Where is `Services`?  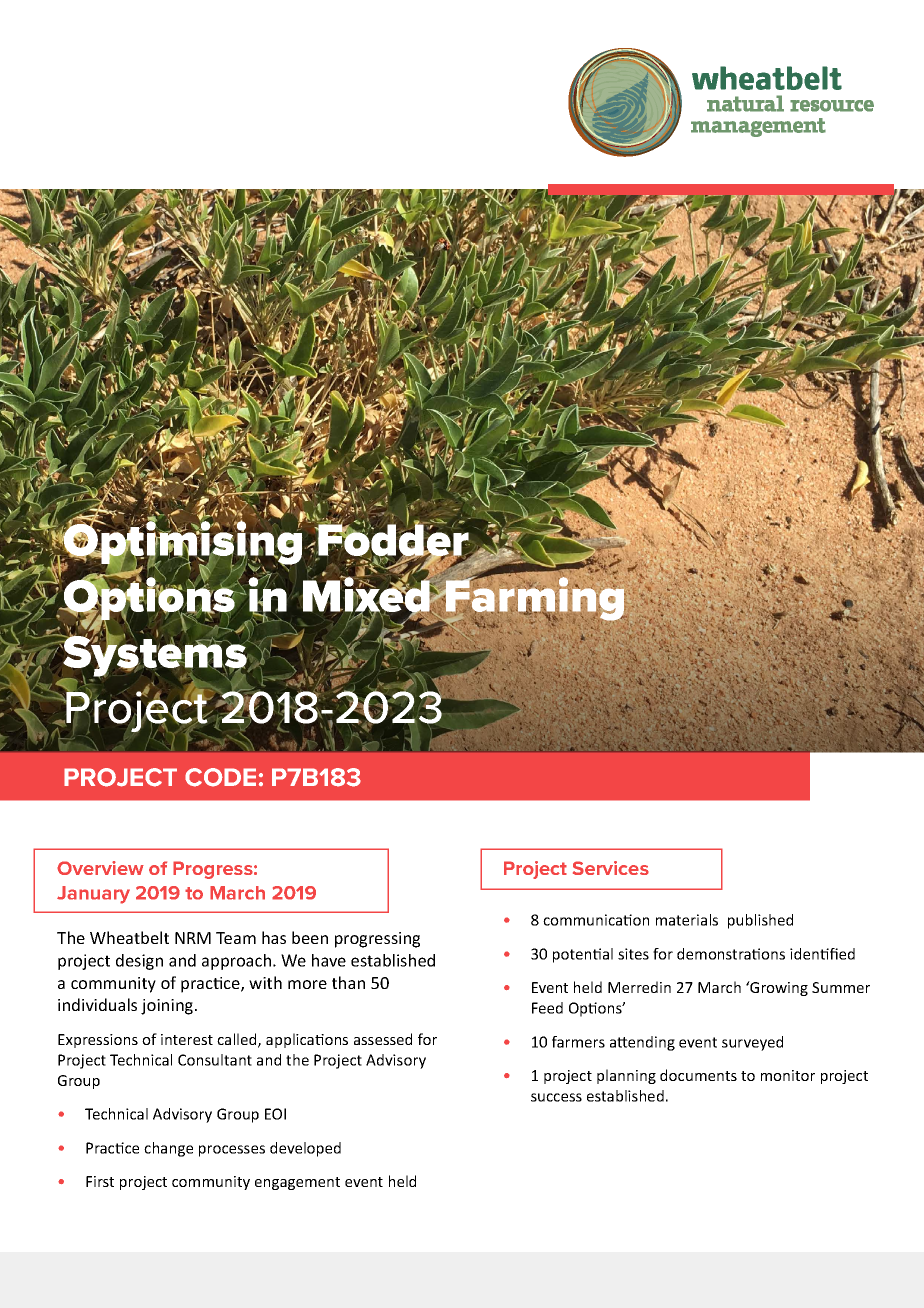
Services is located at coordinates (611, 868).
